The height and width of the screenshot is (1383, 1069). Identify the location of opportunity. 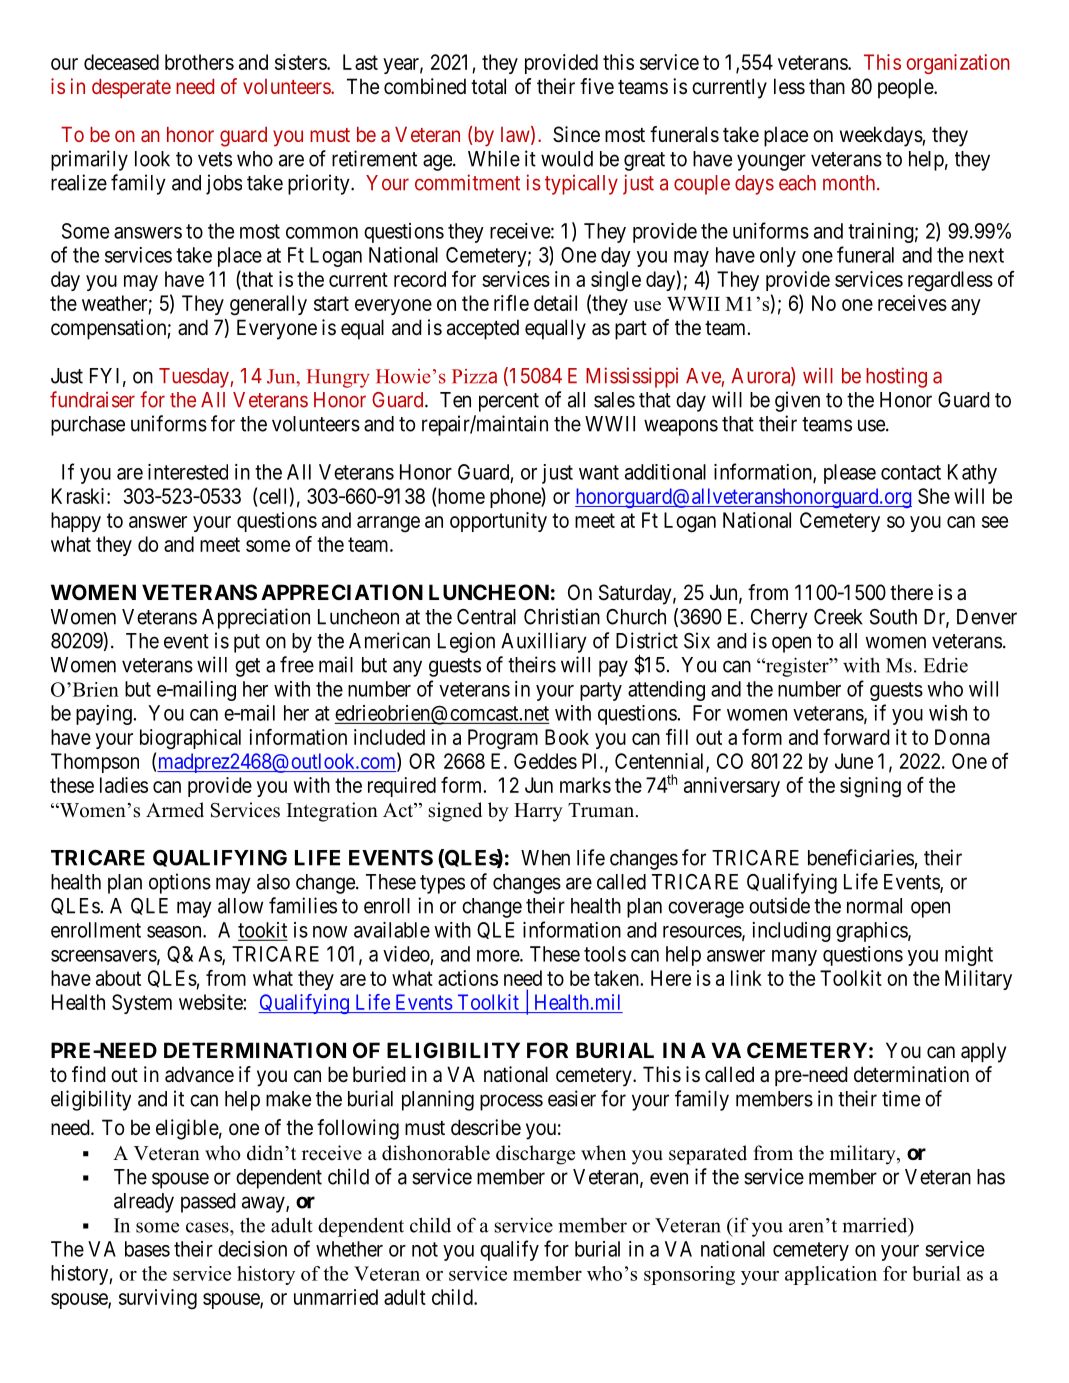
(498, 522).
